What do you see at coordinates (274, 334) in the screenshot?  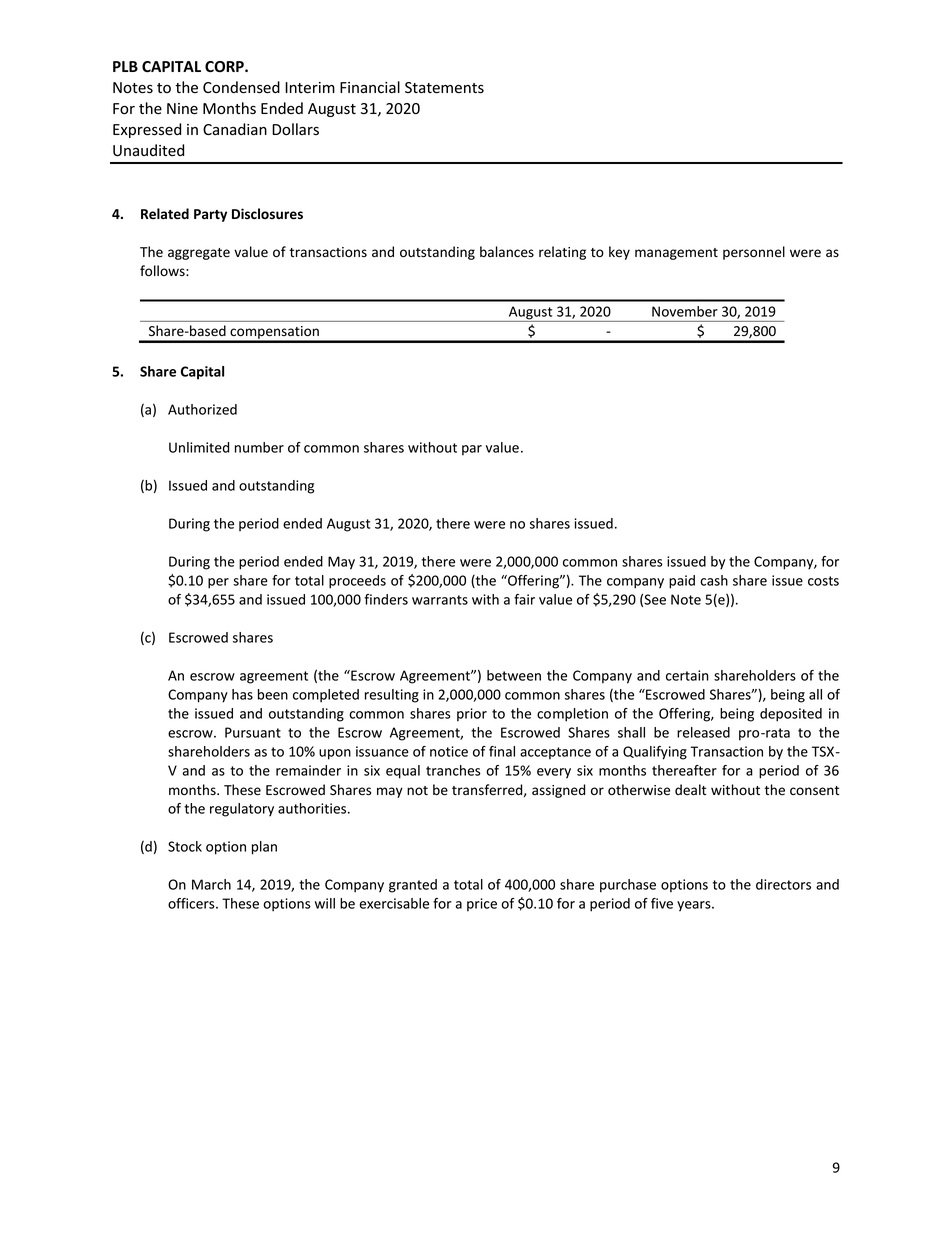 I see `compensation` at bounding box center [274, 334].
